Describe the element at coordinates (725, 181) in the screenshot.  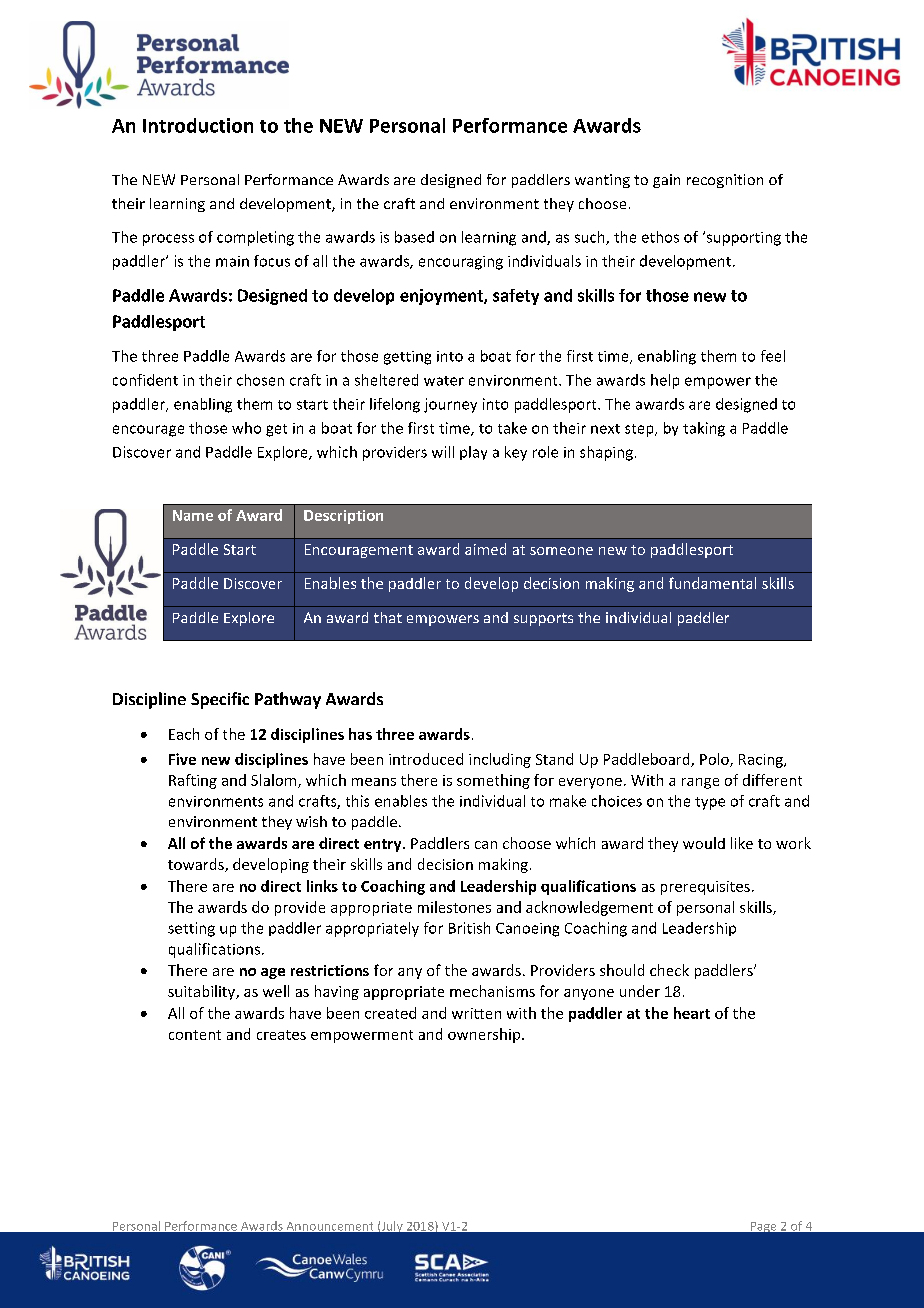
I see `recognition` at that location.
